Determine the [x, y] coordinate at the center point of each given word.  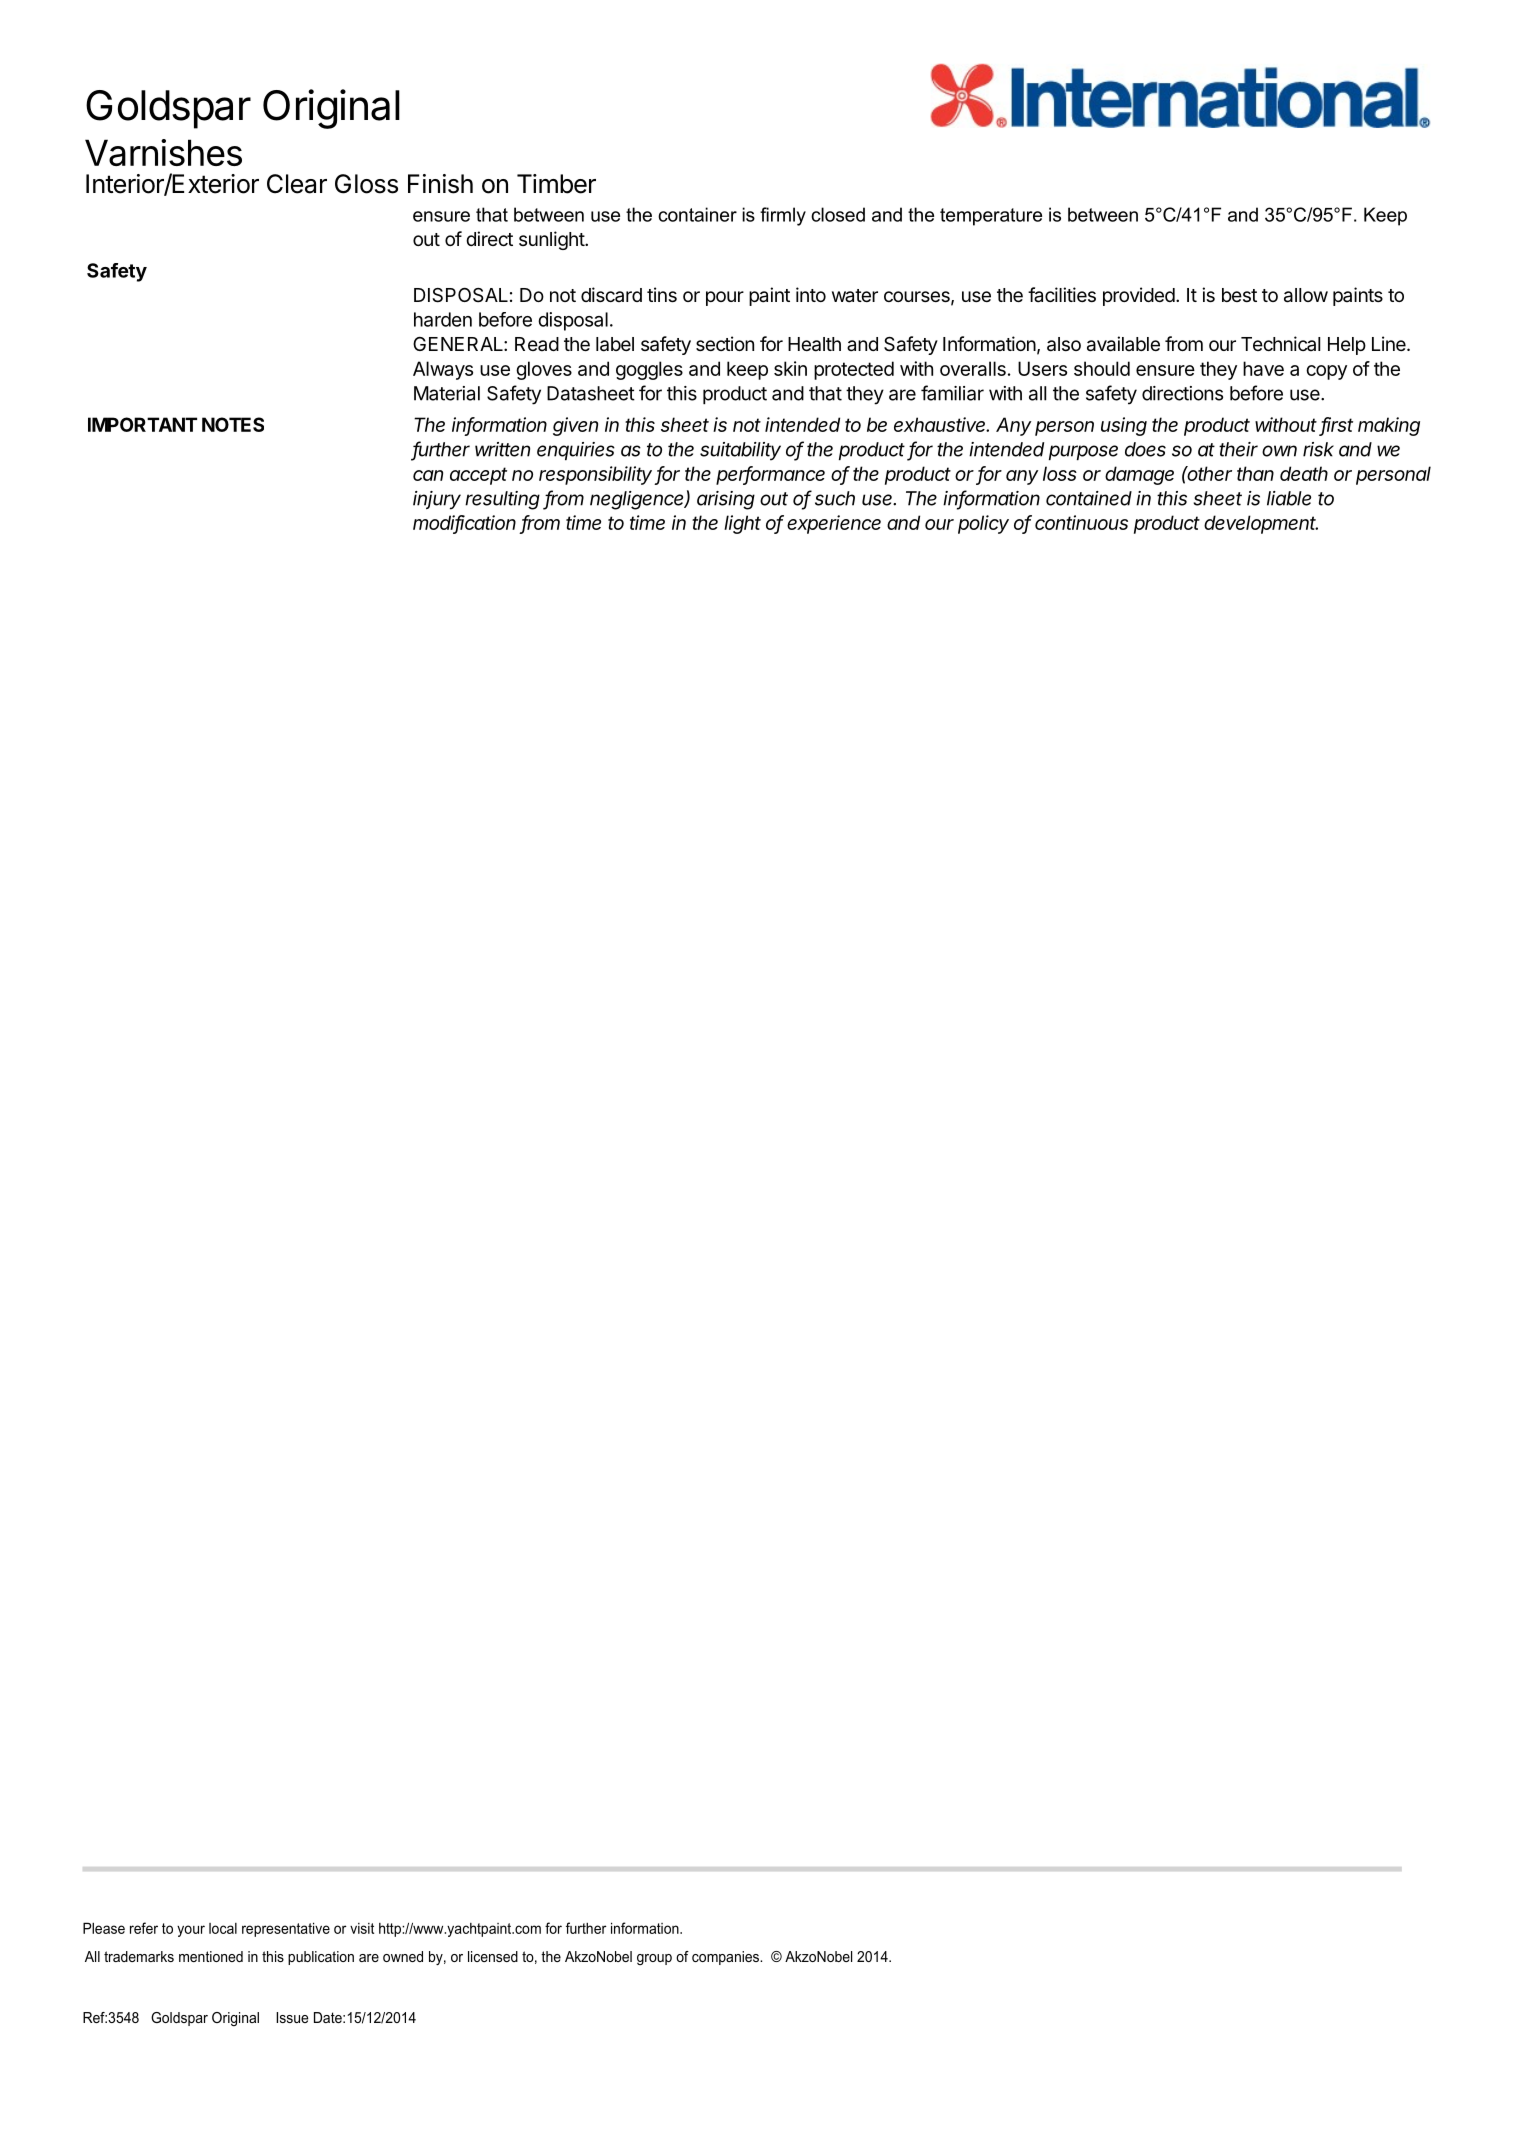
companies [727, 1958]
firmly [783, 216]
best [1239, 295]
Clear [297, 184]
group [654, 1959]
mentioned [211, 1956]
